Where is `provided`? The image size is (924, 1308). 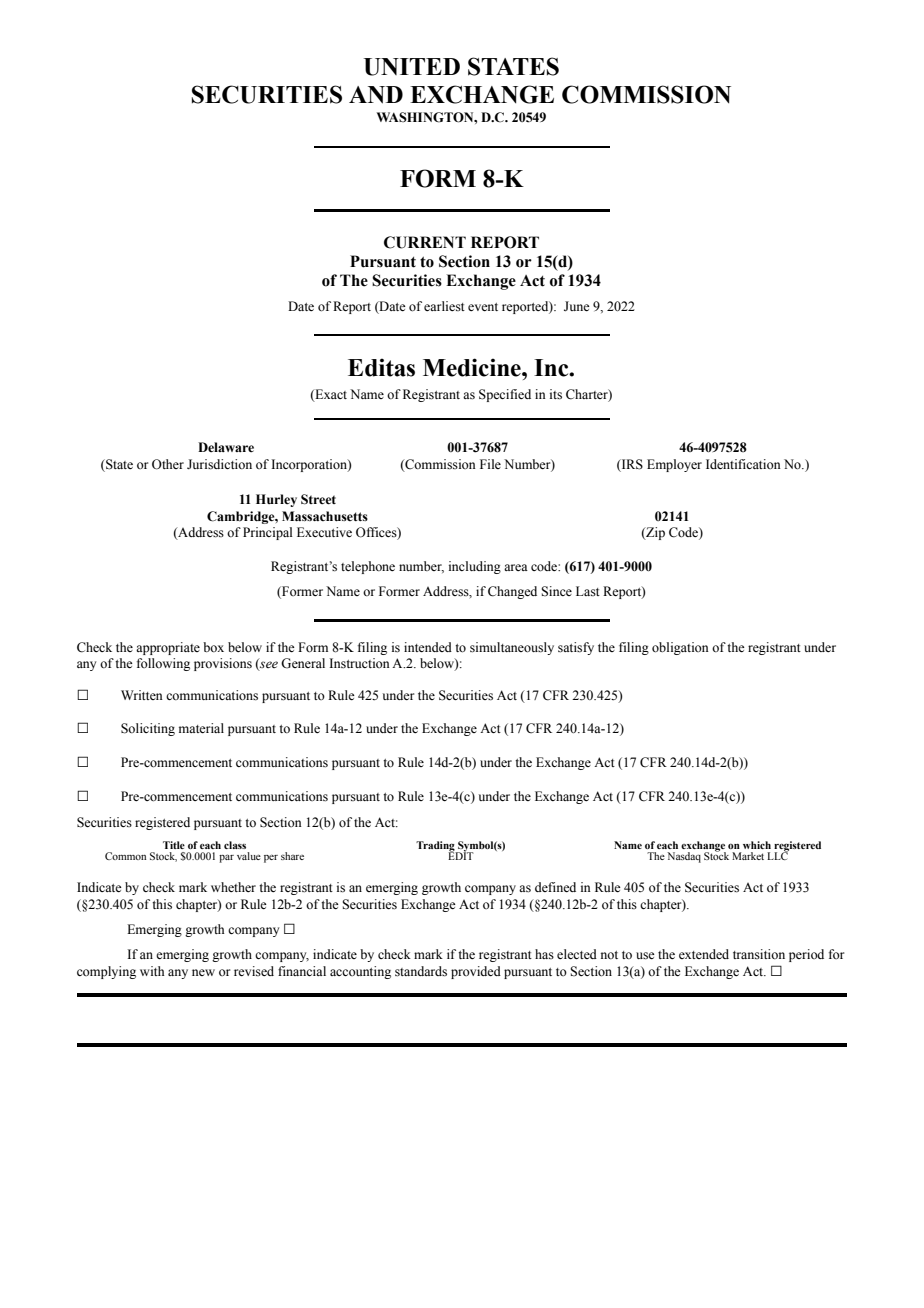 provided is located at coordinates (476, 972).
